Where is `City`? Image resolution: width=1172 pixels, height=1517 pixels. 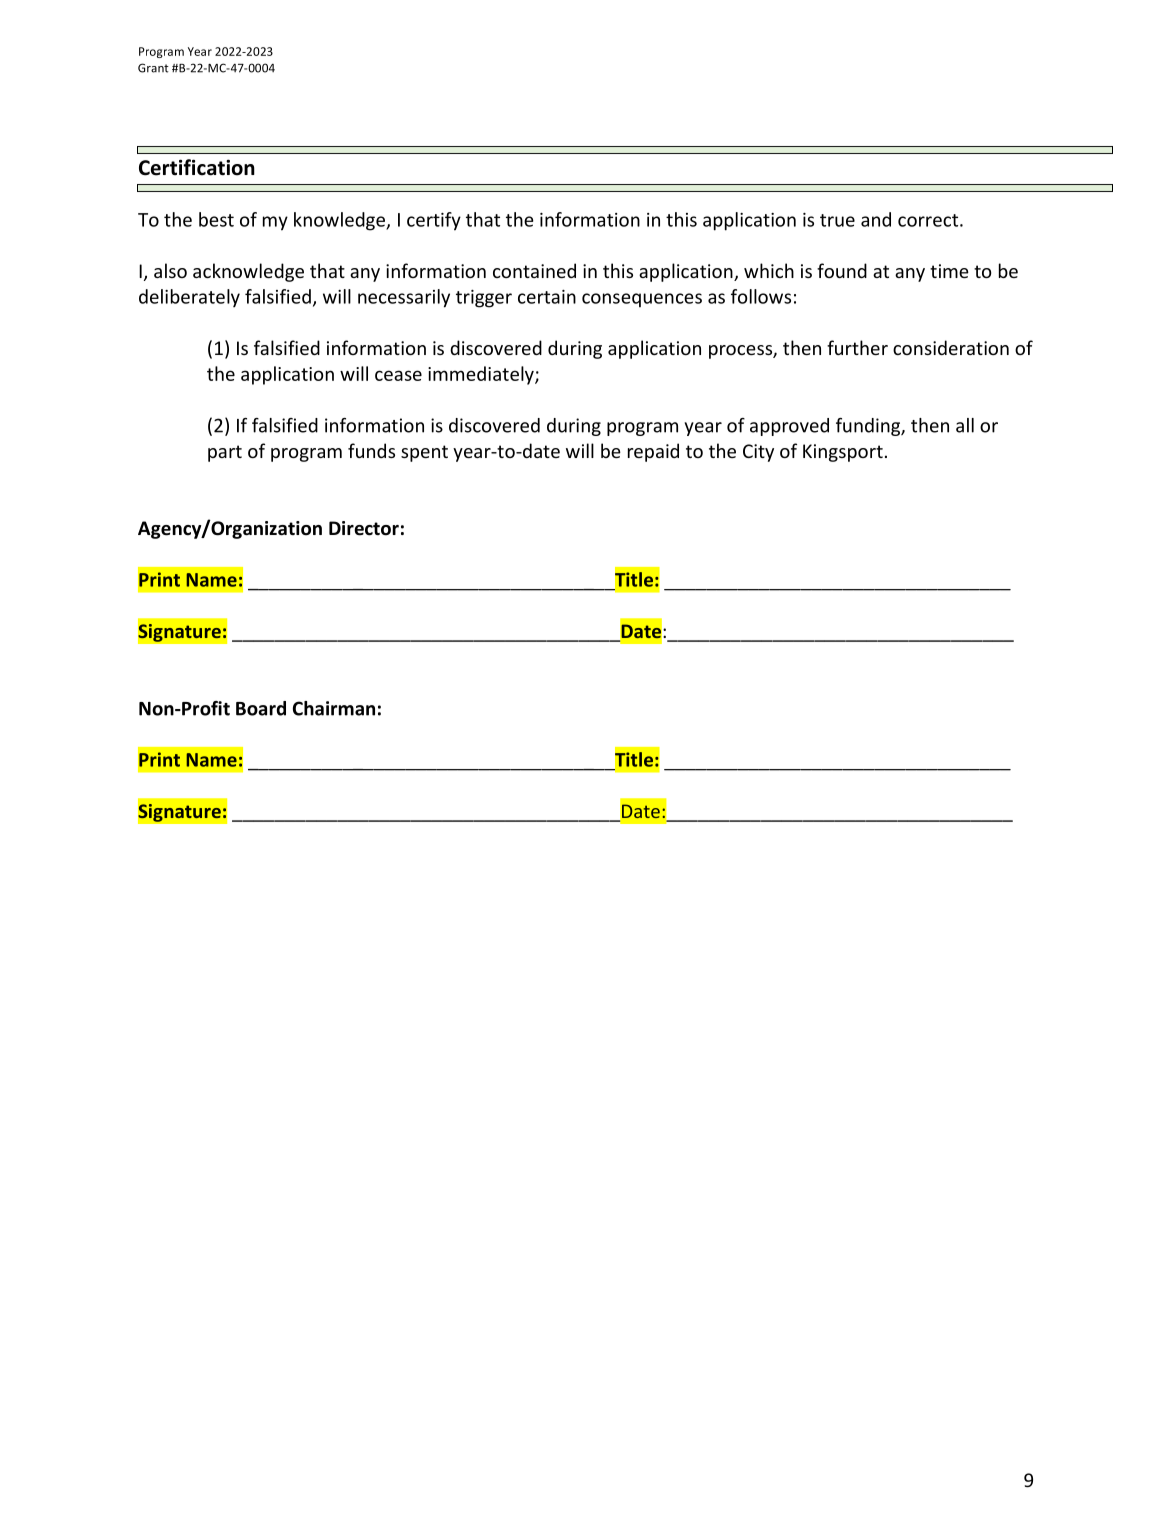
City is located at coordinates (758, 453).
